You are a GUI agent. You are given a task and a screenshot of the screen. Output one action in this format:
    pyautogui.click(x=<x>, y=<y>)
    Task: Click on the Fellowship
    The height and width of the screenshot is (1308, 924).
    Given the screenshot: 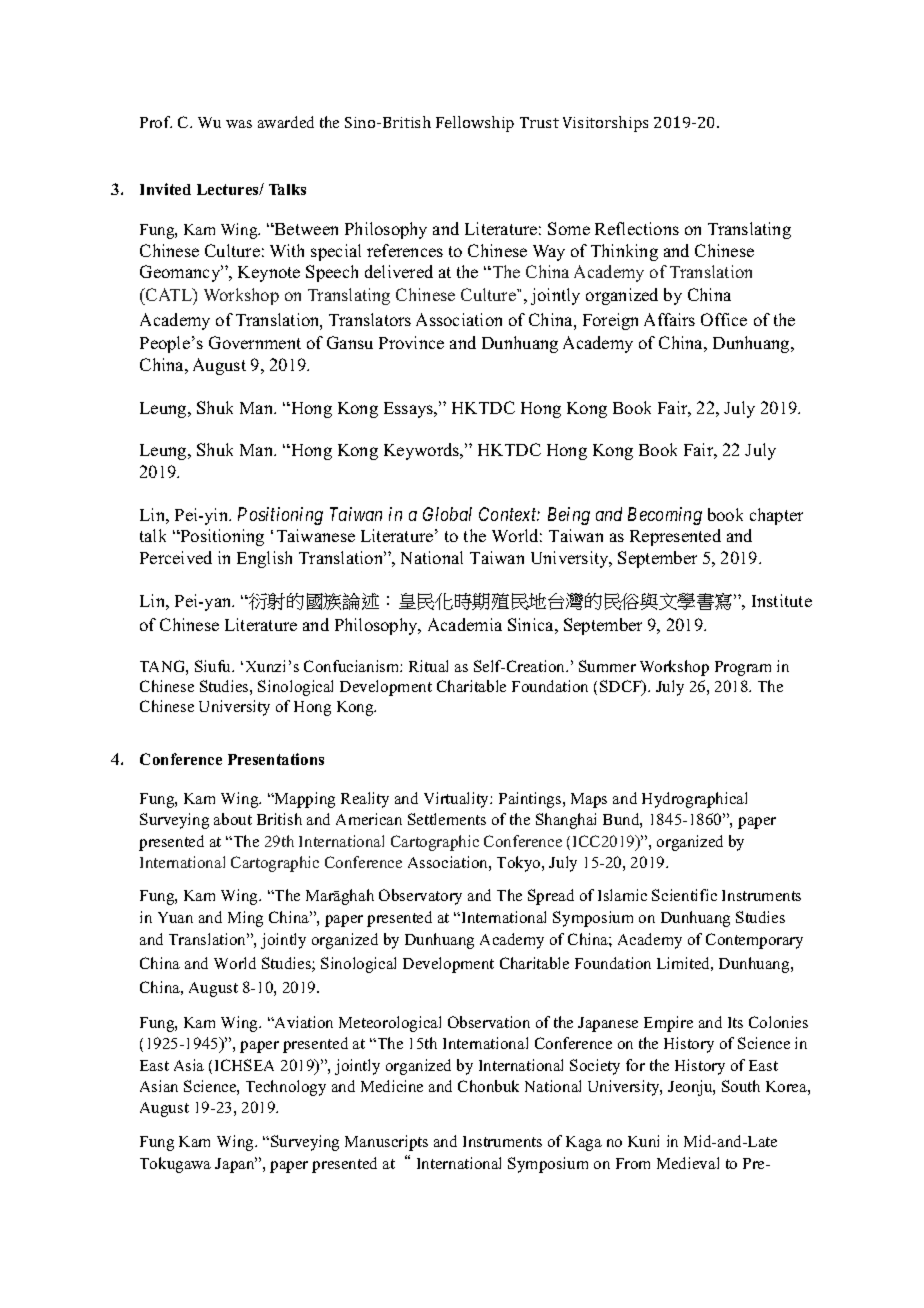 What is the action you would take?
    pyautogui.click(x=475, y=124)
